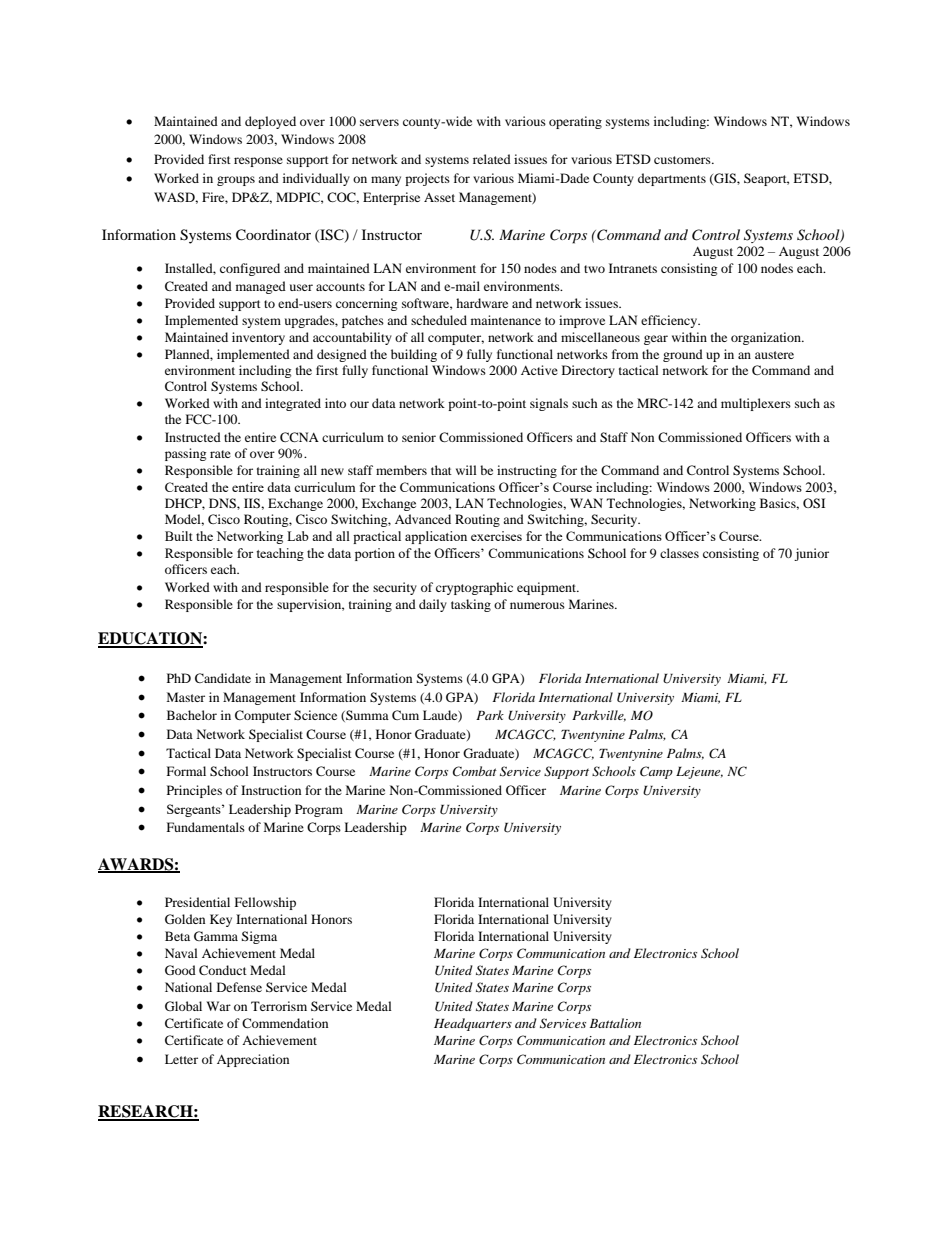 This screenshot has width=952, height=1233. What do you see at coordinates (679, 553) in the screenshot?
I see `classes` at bounding box center [679, 553].
